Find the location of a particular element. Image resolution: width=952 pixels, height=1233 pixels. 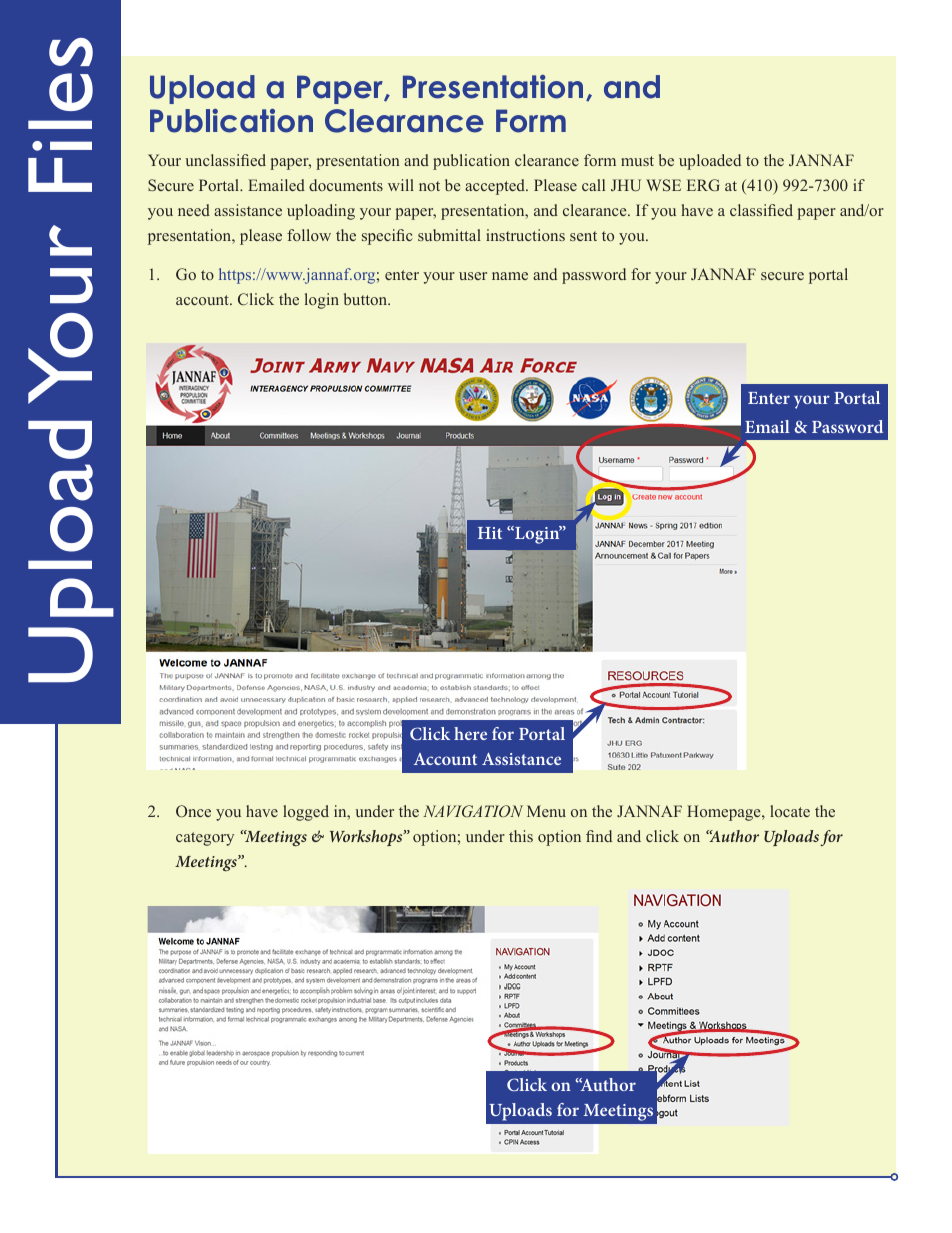

user is located at coordinates (473, 276).
